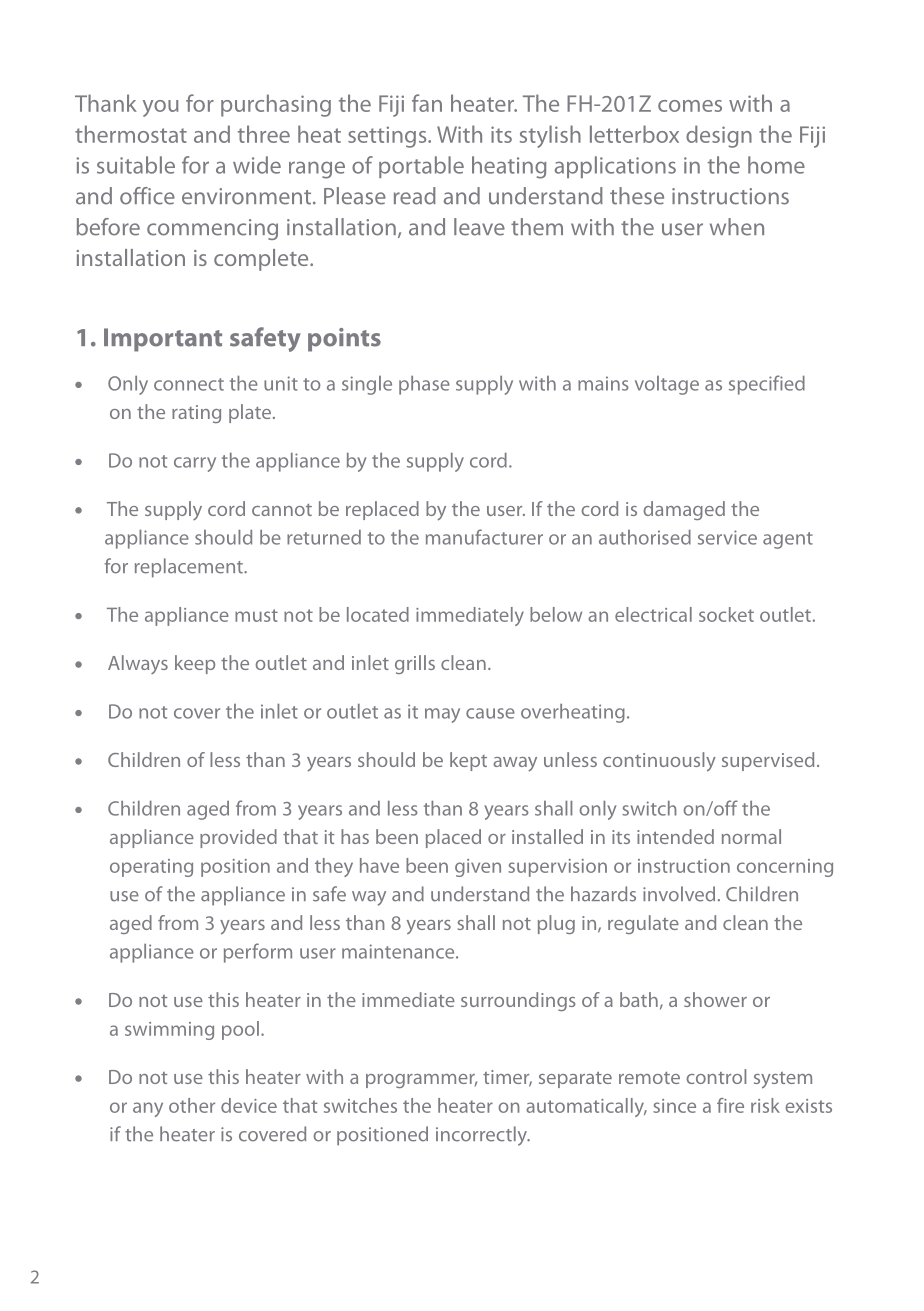 This screenshot has width=924, height=1311. Describe the element at coordinates (427, 103) in the screenshot. I see `fan` at that location.
